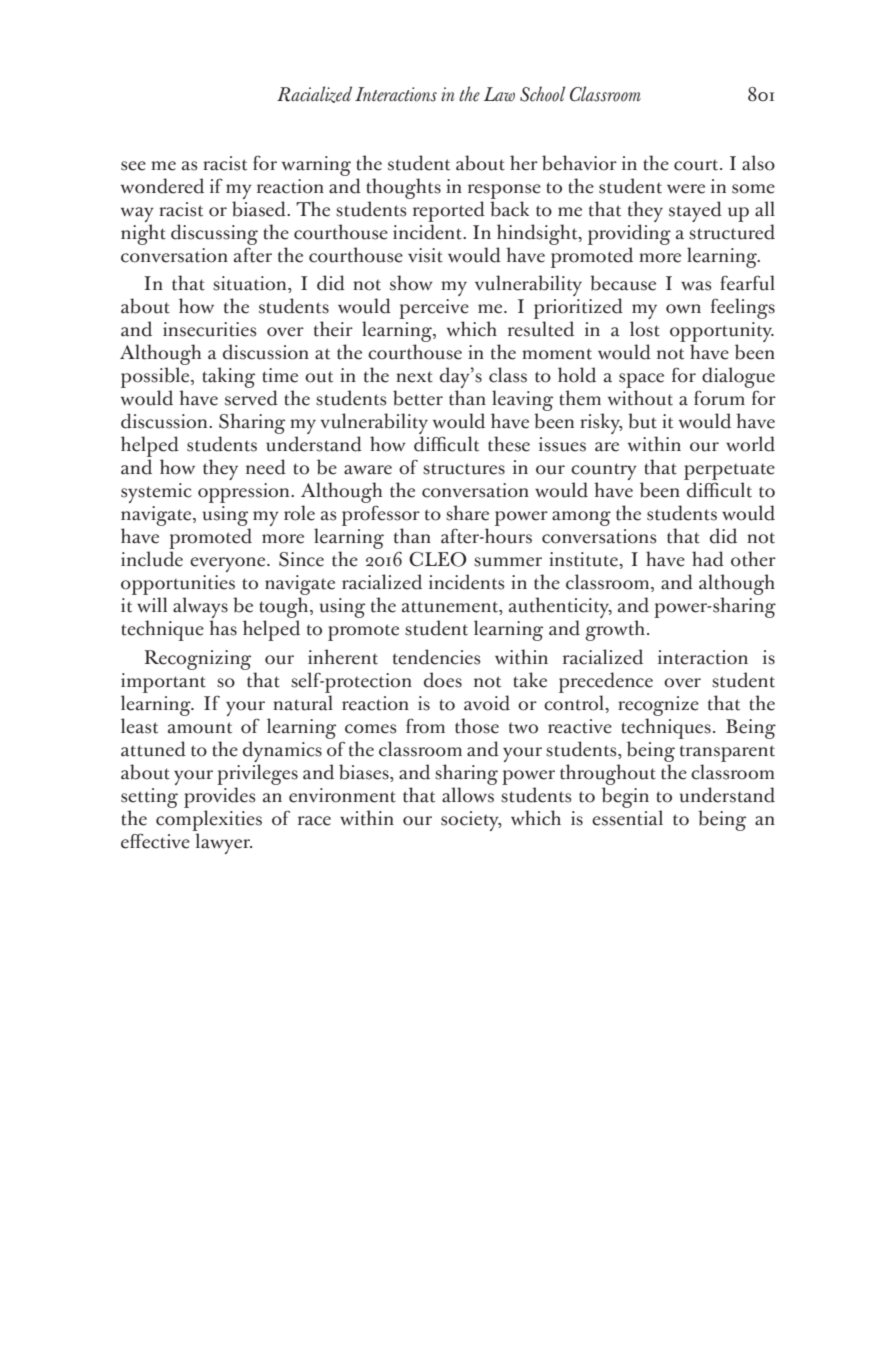  What do you see at coordinates (133, 166) in the screenshot?
I see `see` at bounding box center [133, 166].
